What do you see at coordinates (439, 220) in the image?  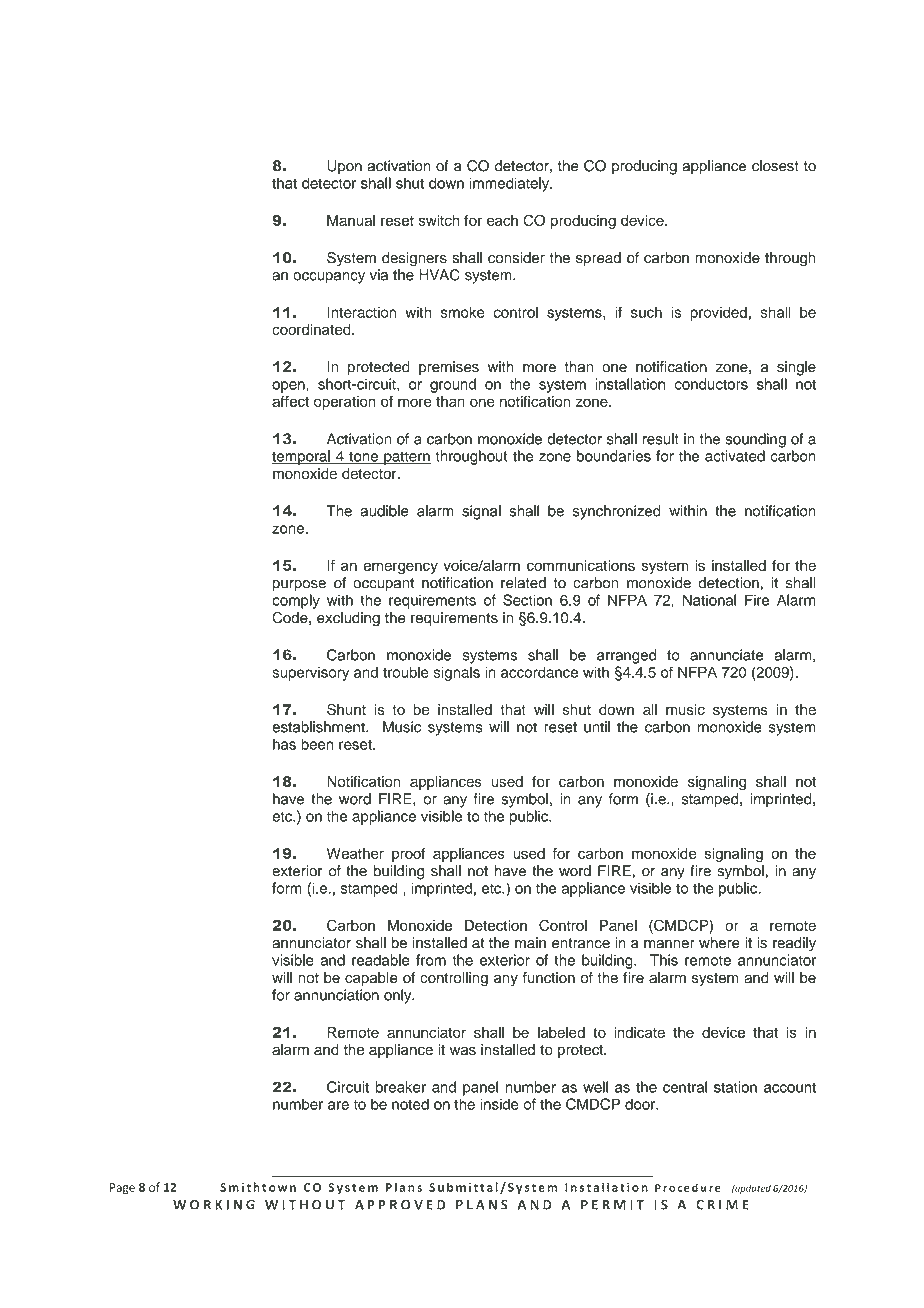 I see `switch` at bounding box center [439, 220].
